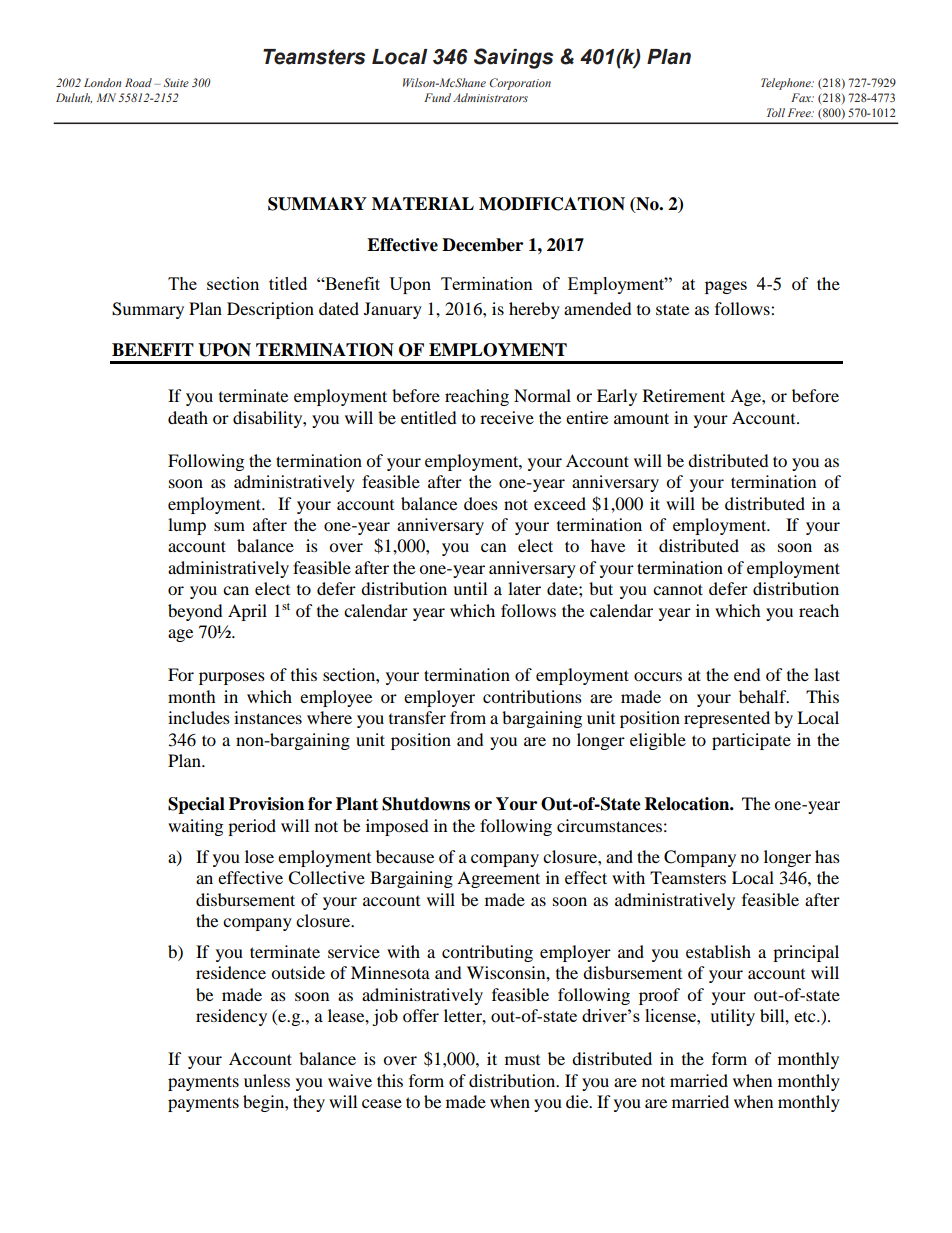 The height and width of the screenshot is (1233, 952). I want to click on unless, so click(267, 1080).
